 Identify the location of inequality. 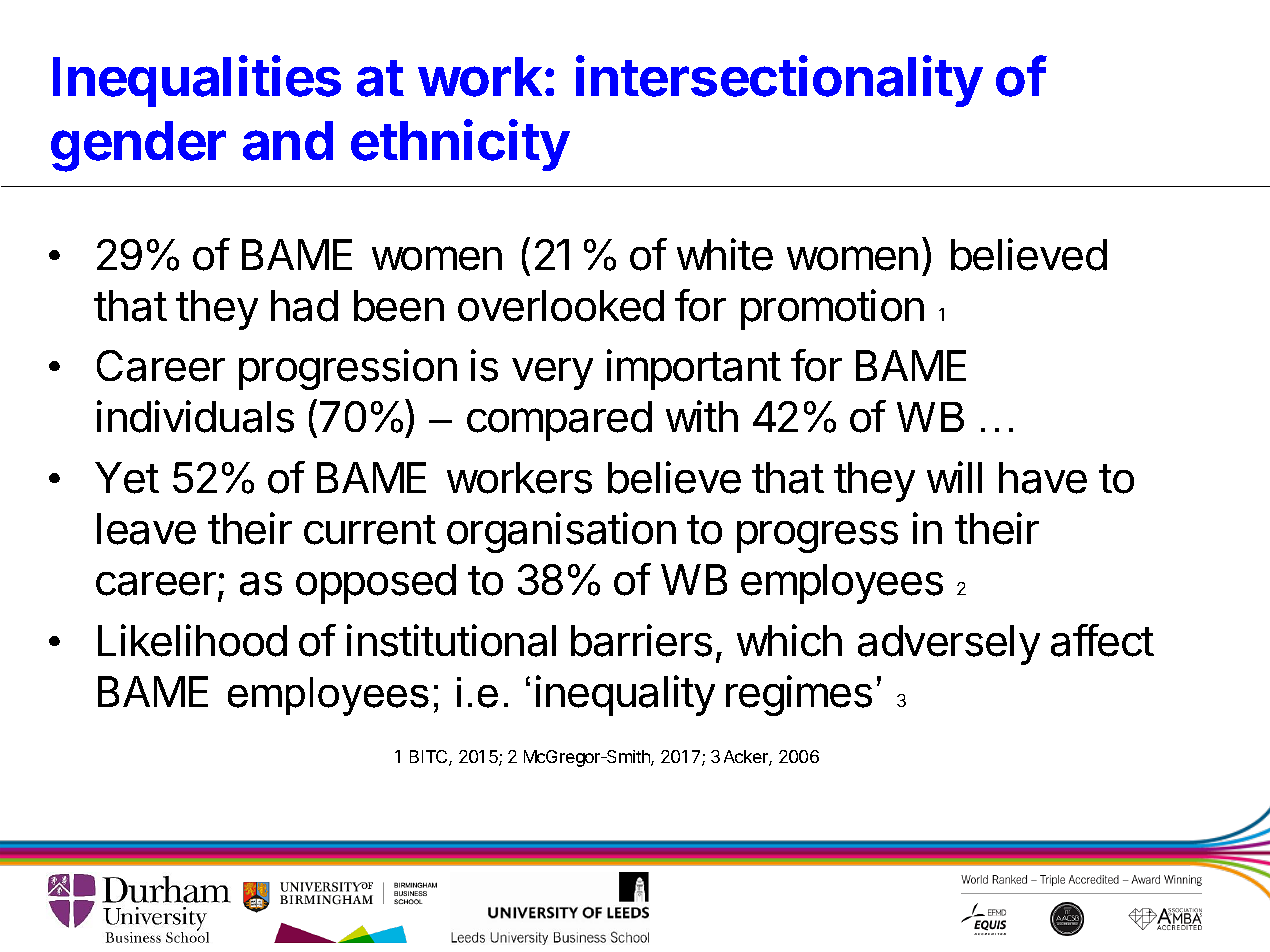
(625, 695).
